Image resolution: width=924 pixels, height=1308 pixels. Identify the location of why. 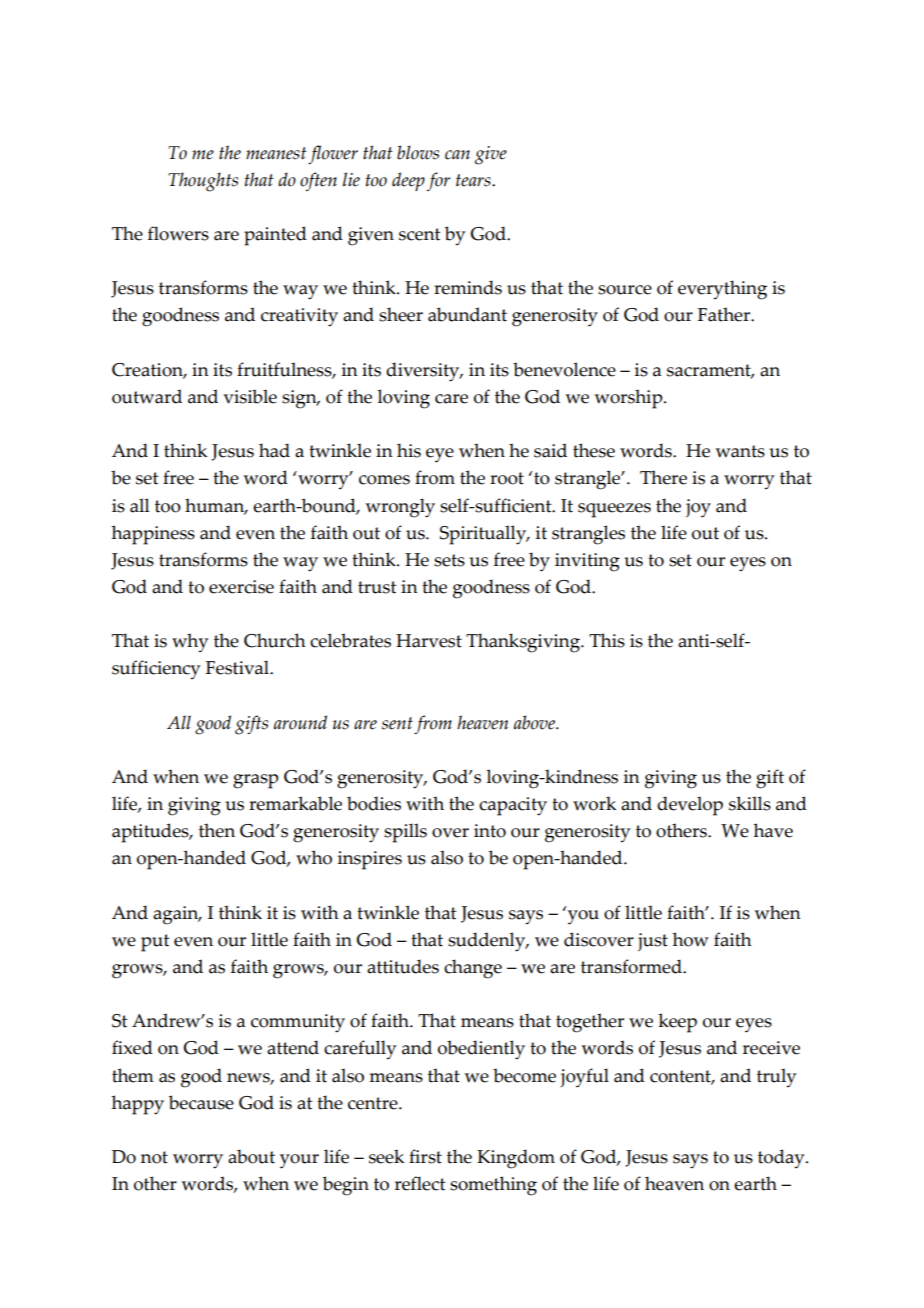
(190, 643).
